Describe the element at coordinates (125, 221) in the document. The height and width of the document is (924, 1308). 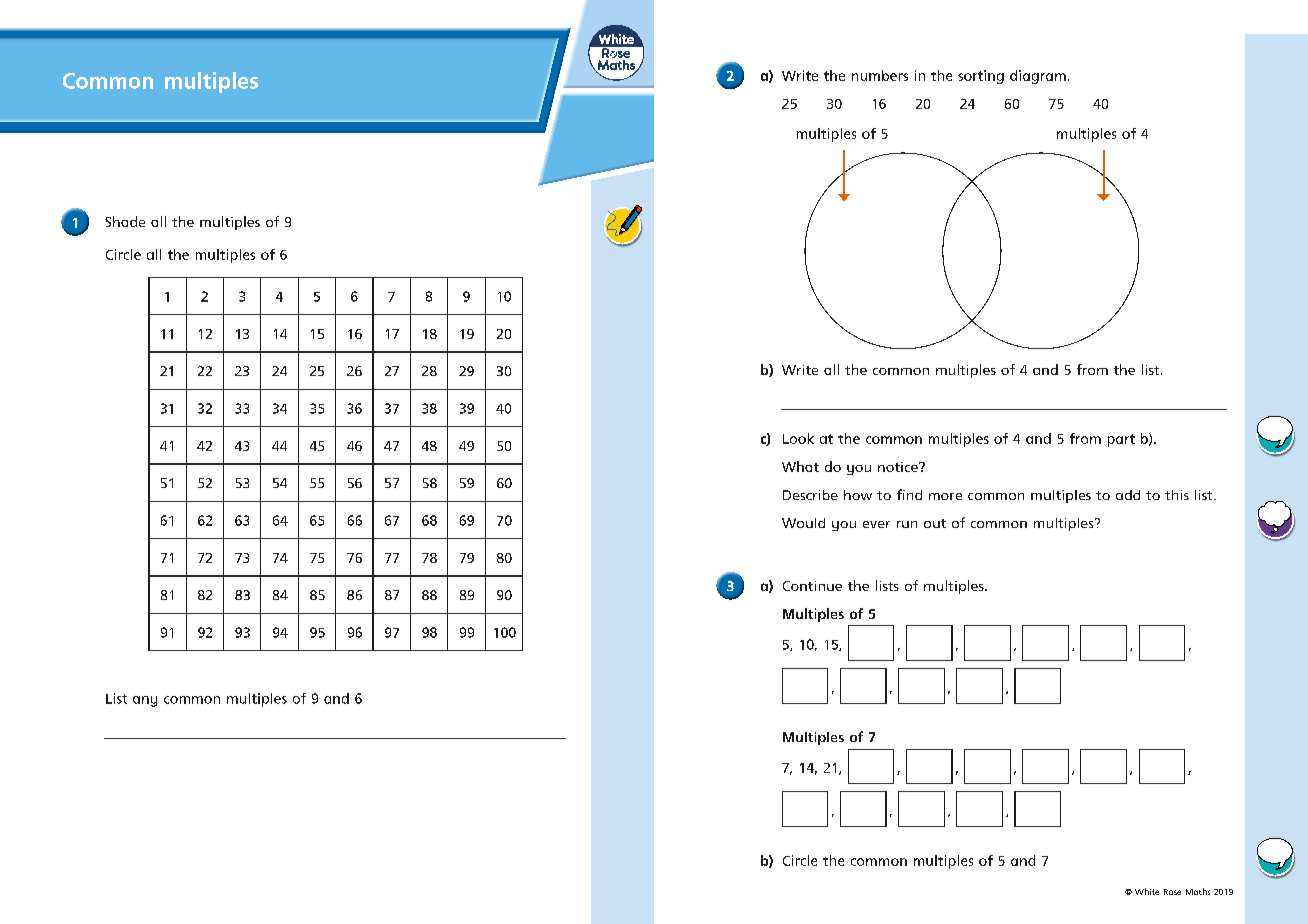
I see `Shade` at that location.
